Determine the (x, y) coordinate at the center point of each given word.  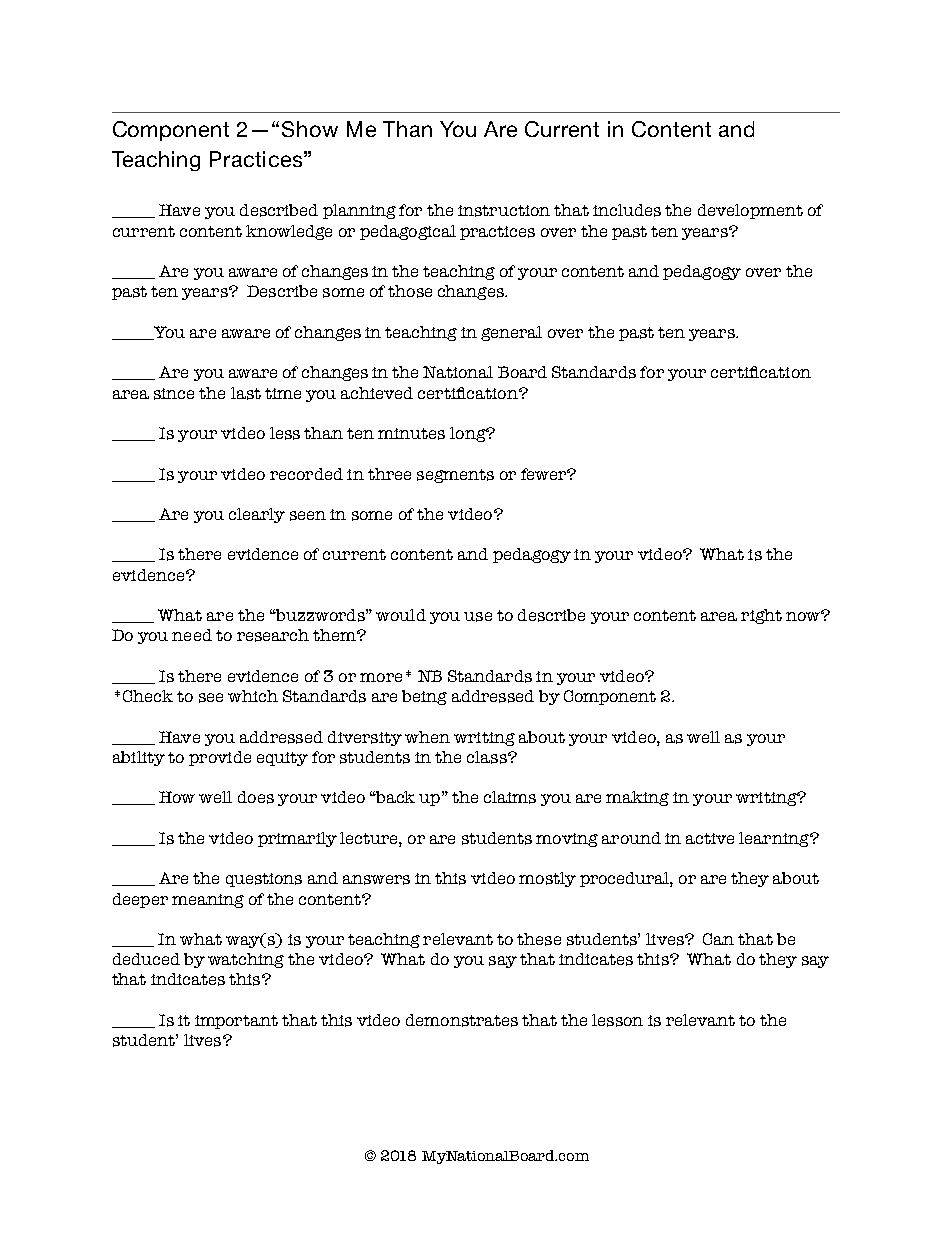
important (236, 1022)
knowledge (289, 232)
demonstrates (462, 1020)
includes (627, 210)
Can (718, 939)
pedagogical (408, 232)
